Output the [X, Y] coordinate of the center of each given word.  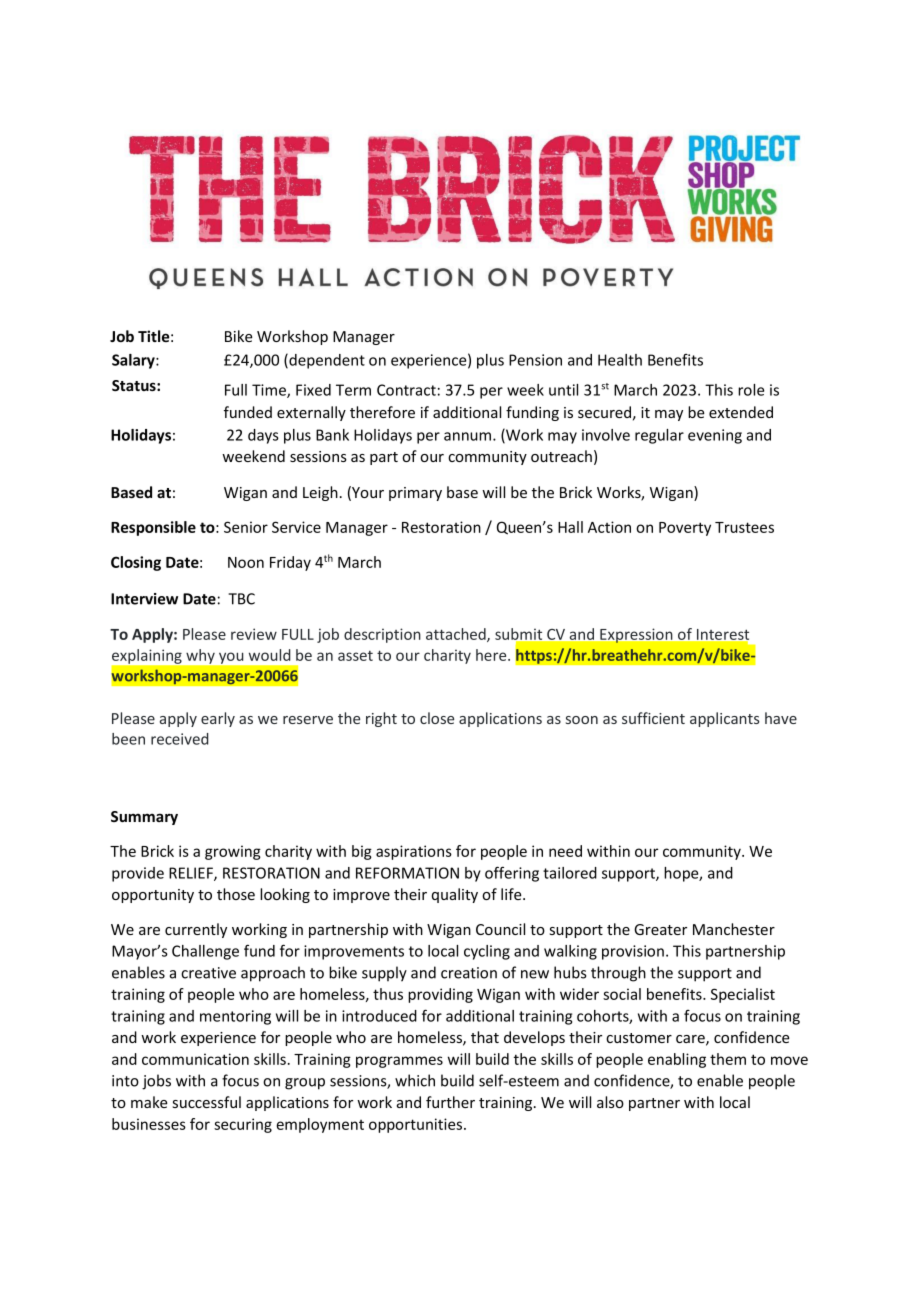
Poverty [685, 529]
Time [270, 391]
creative [208, 973]
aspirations [414, 852]
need [565, 851]
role [751, 390]
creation [469, 973]
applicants [724, 719]
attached [457, 635]
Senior [246, 527]
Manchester [734, 929]
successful [207, 1102]
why [200, 656]
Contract [406, 390]
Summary [144, 818]
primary [415, 494]
